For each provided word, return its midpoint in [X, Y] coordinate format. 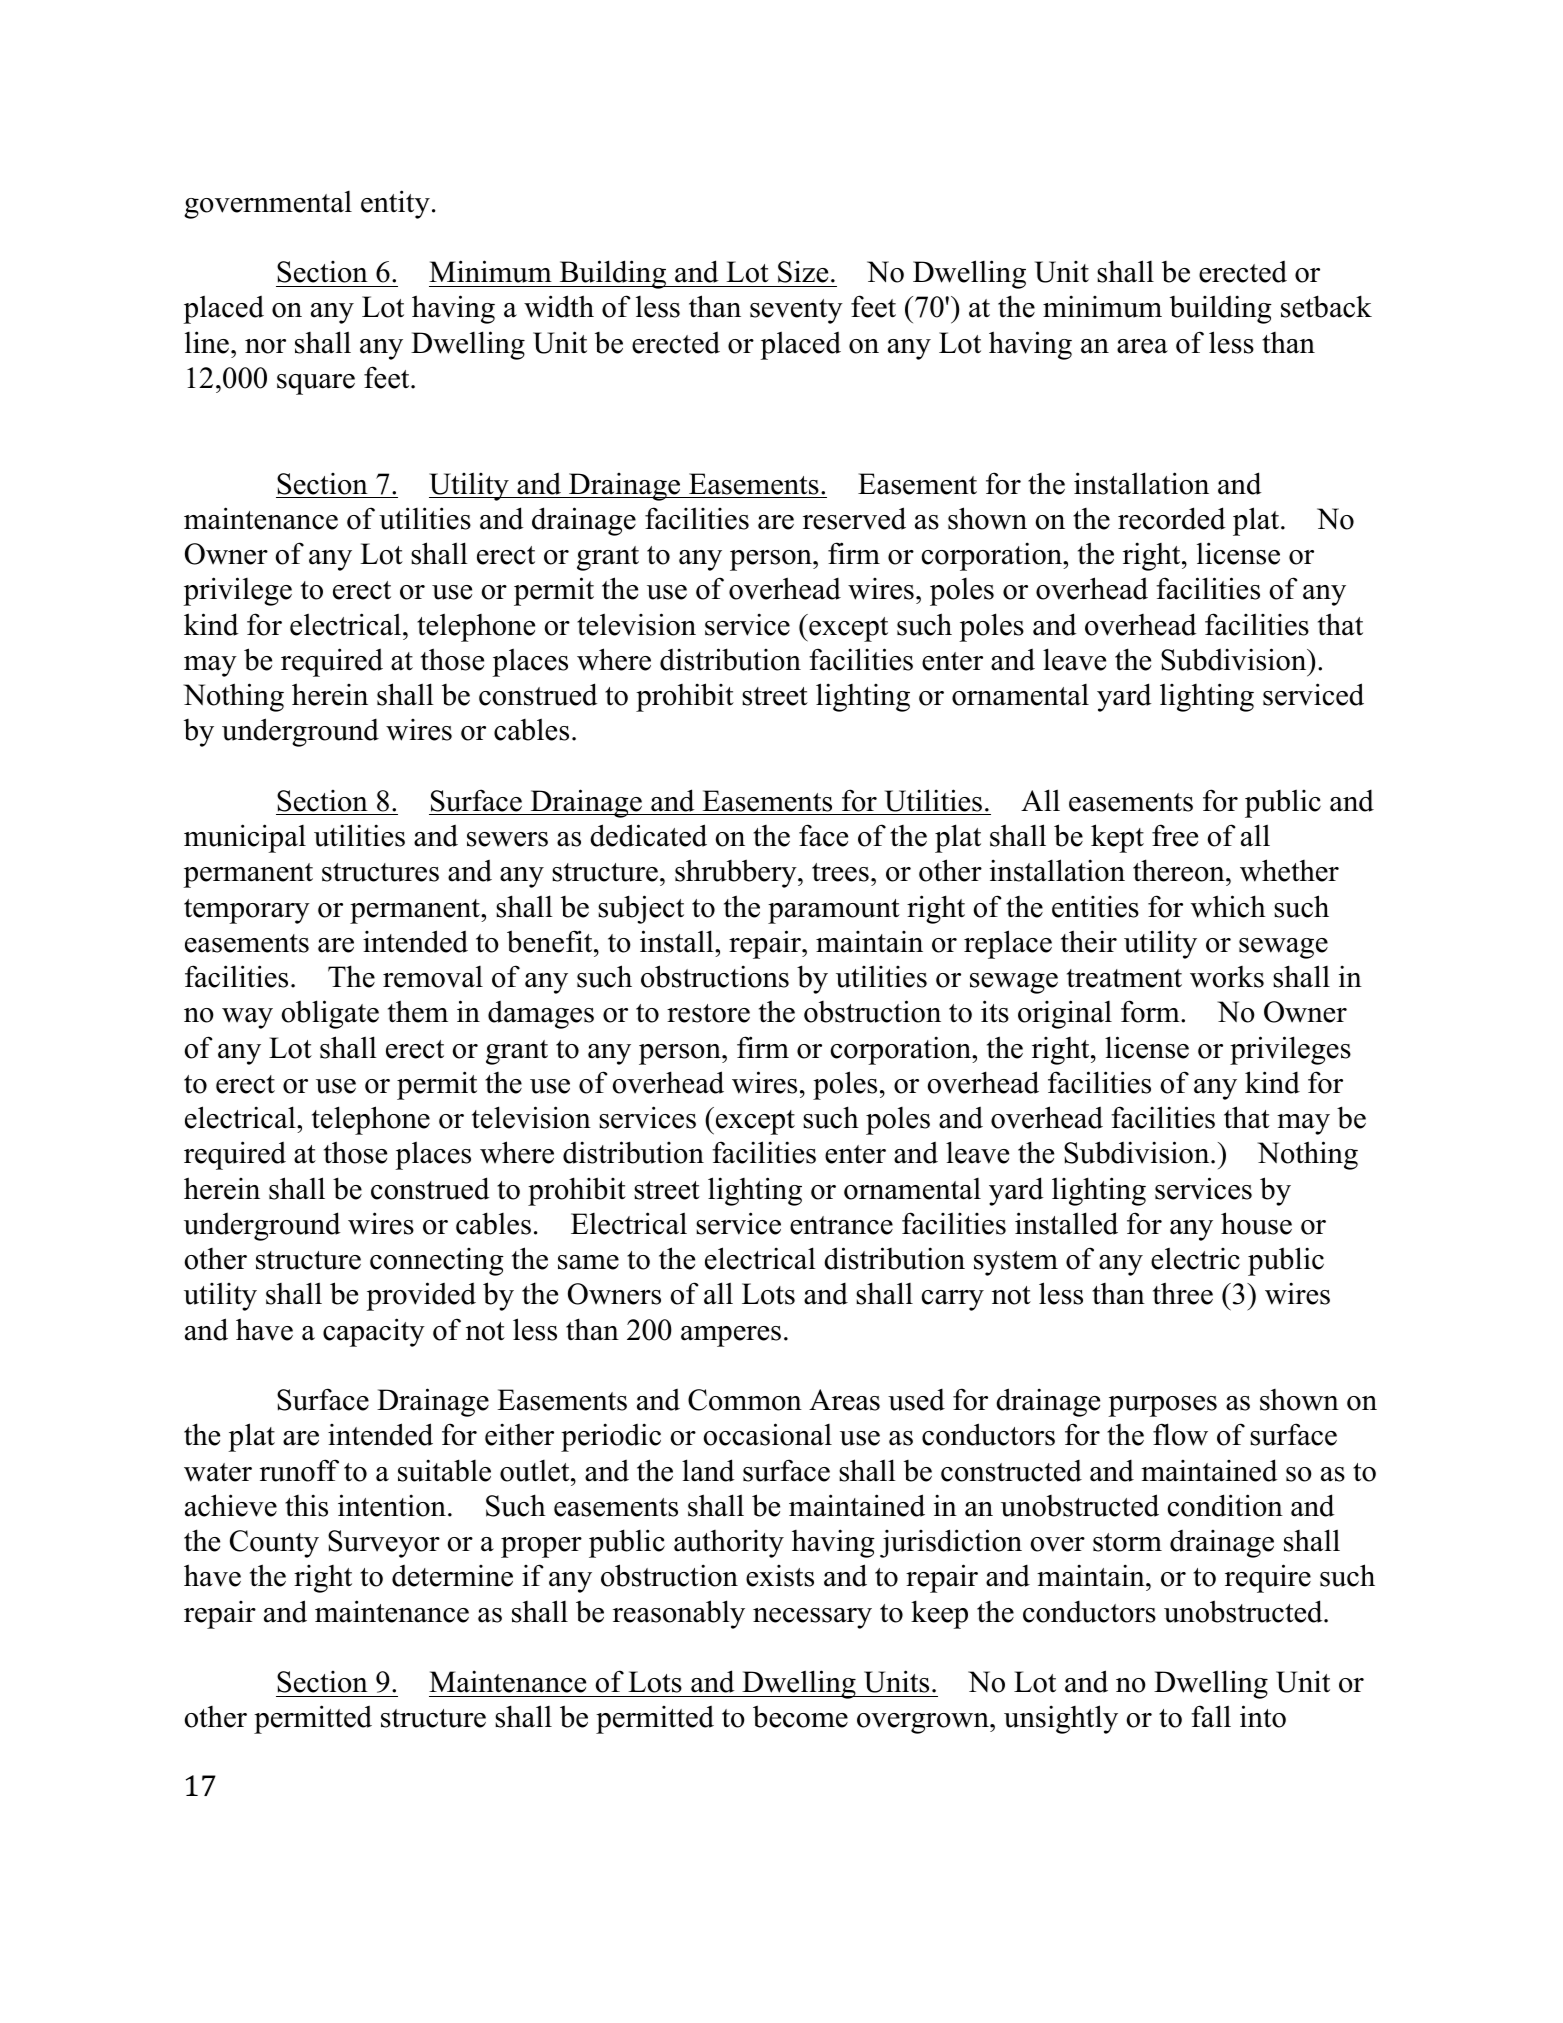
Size [803, 271]
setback [1326, 306]
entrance [841, 1225]
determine [452, 1576]
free [1175, 835]
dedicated [648, 835]
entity [395, 204]
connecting [437, 1262]
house [1256, 1223]
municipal [245, 838]
